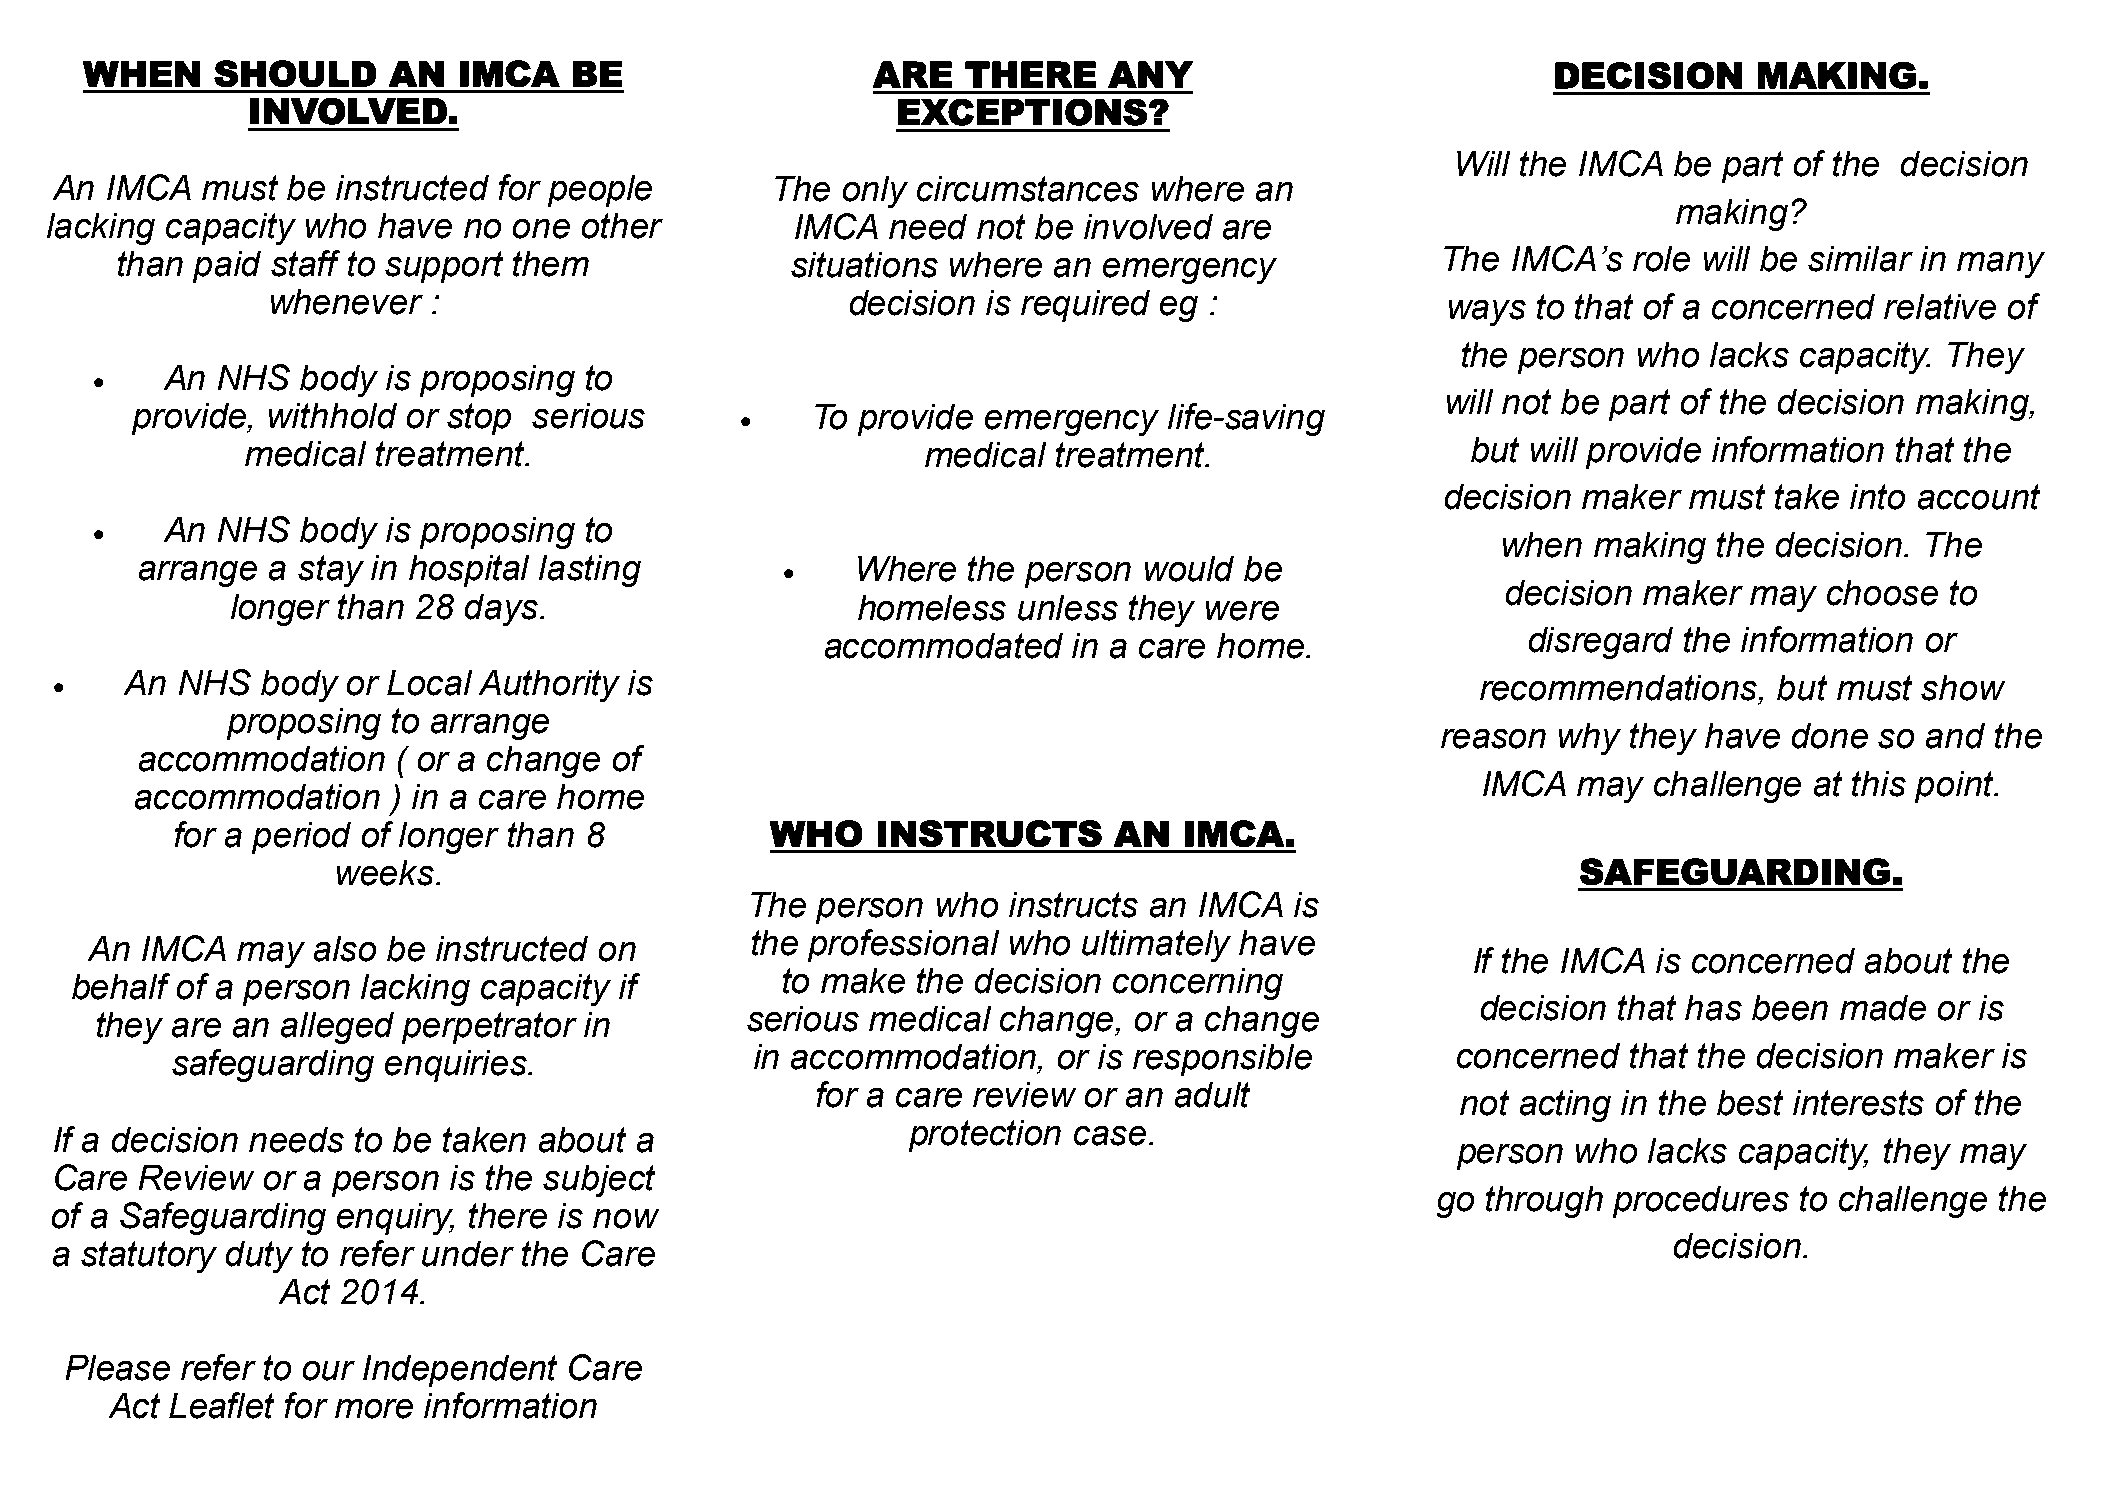 This document has height=1491, width=2109. Describe the element at coordinates (1022, 112) in the document. I see `EXCEPTIONS` at that location.
